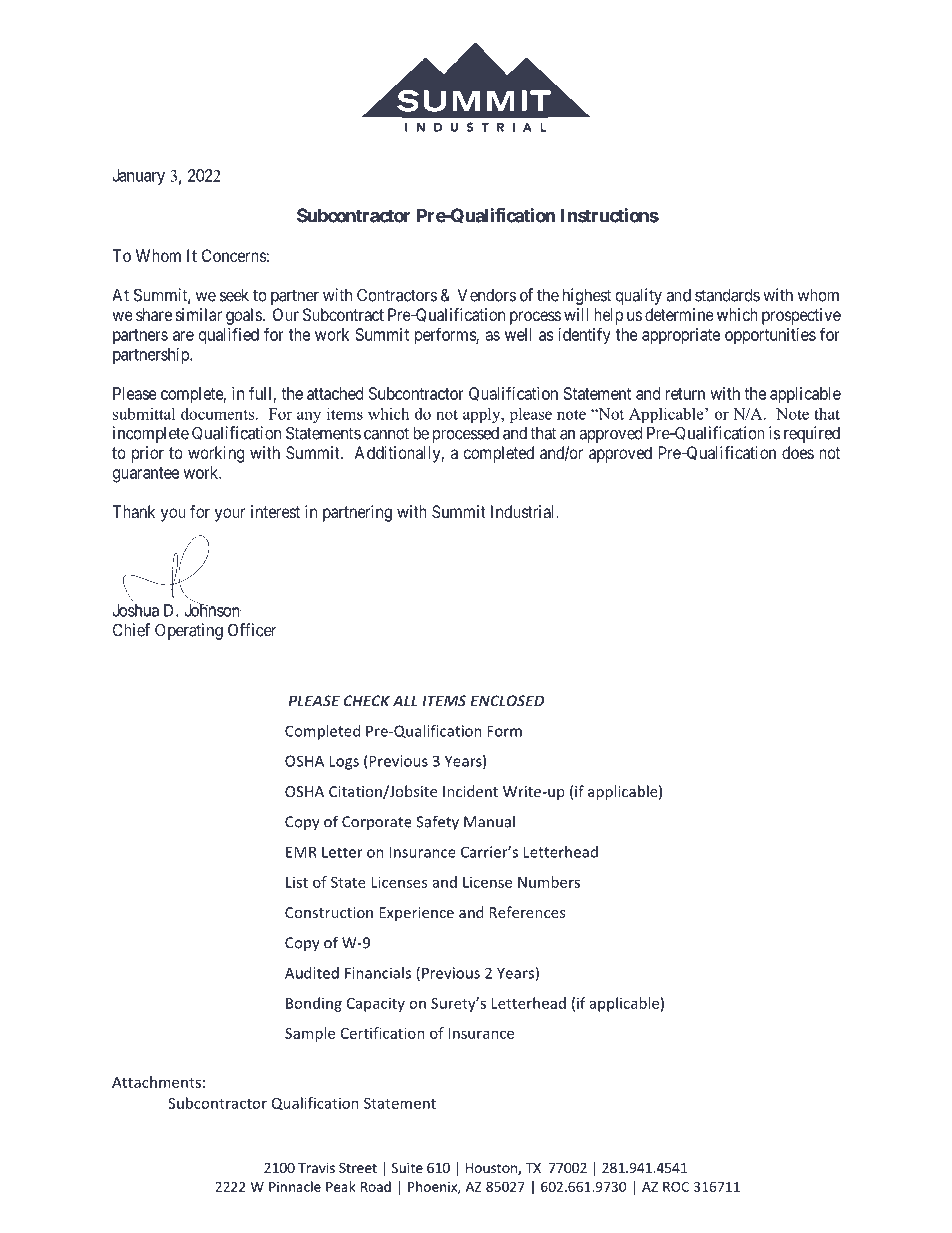 Image resolution: width=952 pixels, height=1233 pixels. I want to click on Pinnacle, so click(295, 1186).
